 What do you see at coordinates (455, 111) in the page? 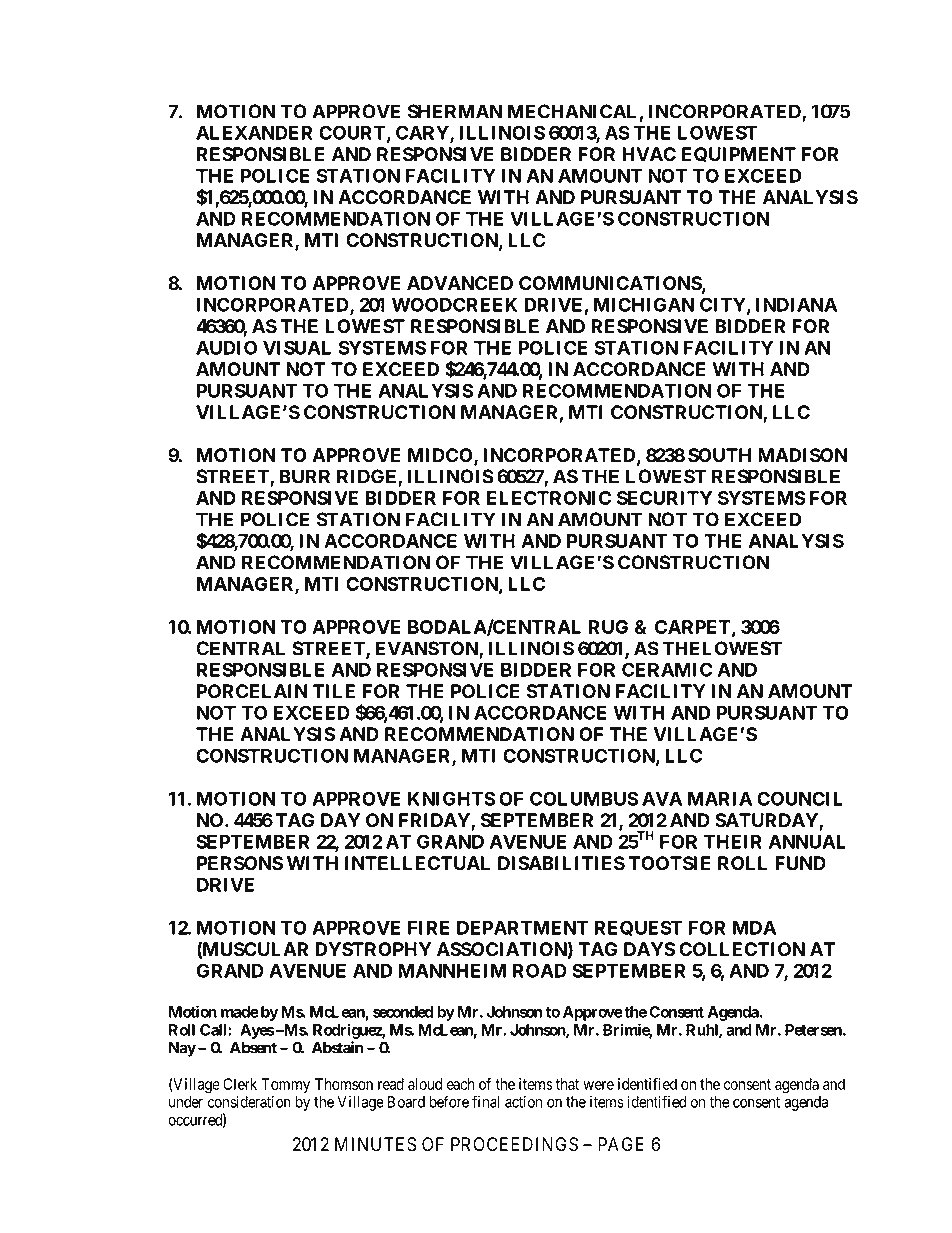
I see `SHERMAN` at bounding box center [455, 111].
